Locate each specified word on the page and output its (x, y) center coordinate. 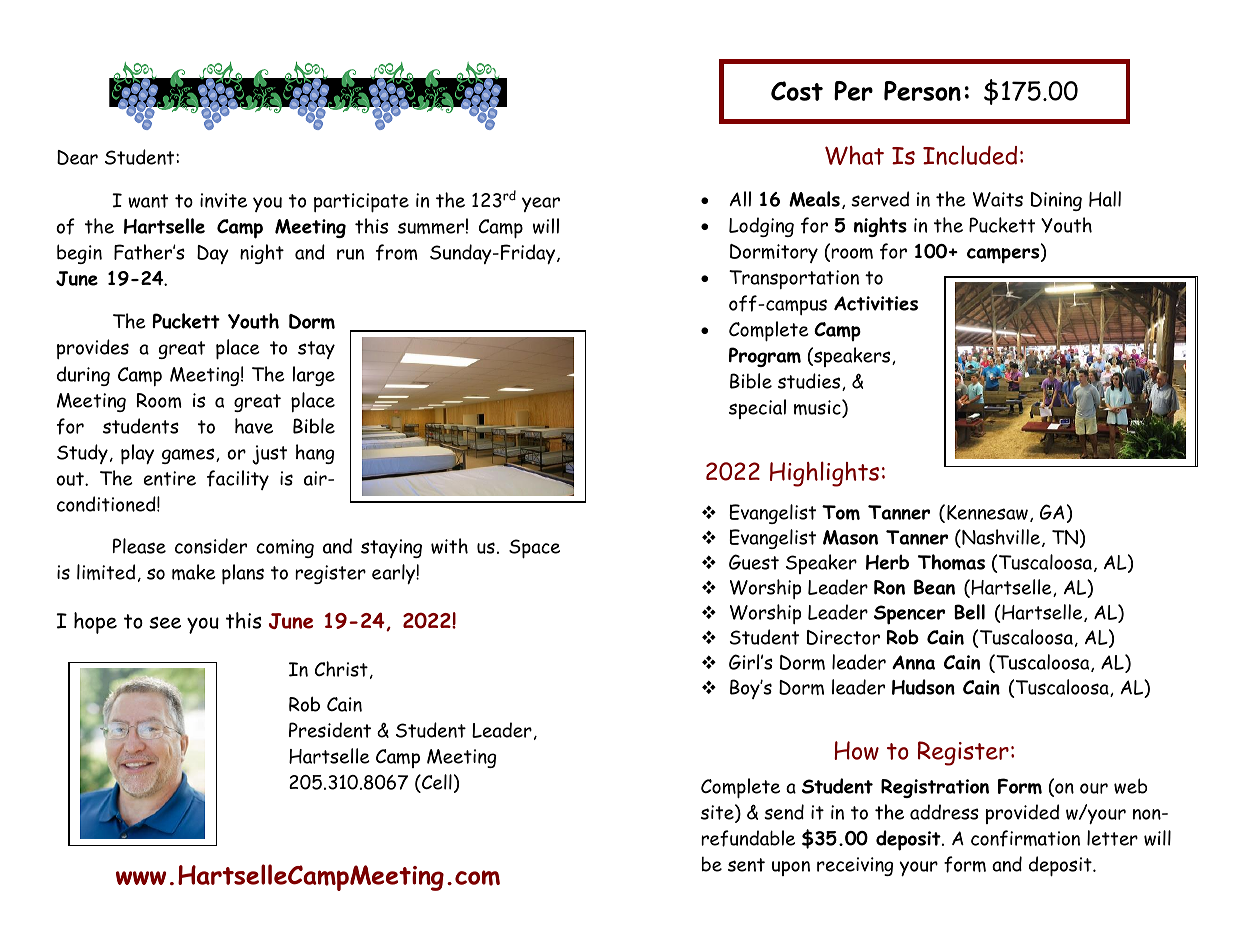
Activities (876, 303)
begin (79, 254)
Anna (913, 662)
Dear (77, 157)
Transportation (794, 279)
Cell (436, 783)
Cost (797, 91)
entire (170, 478)
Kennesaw (987, 512)
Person (922, 91)
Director (843, 637)
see (165, 623)
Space (534, 549)
